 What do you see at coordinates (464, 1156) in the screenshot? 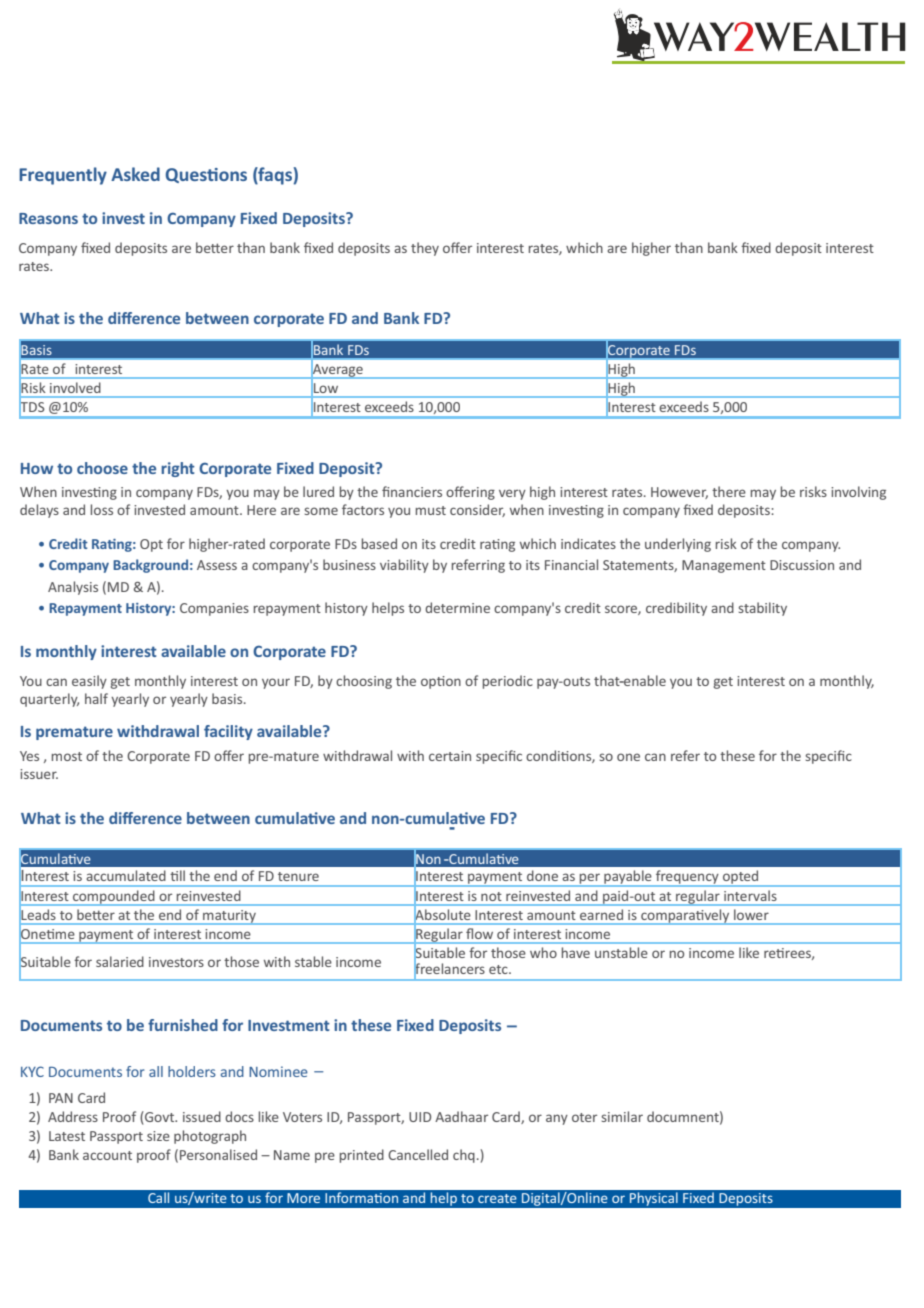
I see `chq` at bounding box center [464, 1156].
